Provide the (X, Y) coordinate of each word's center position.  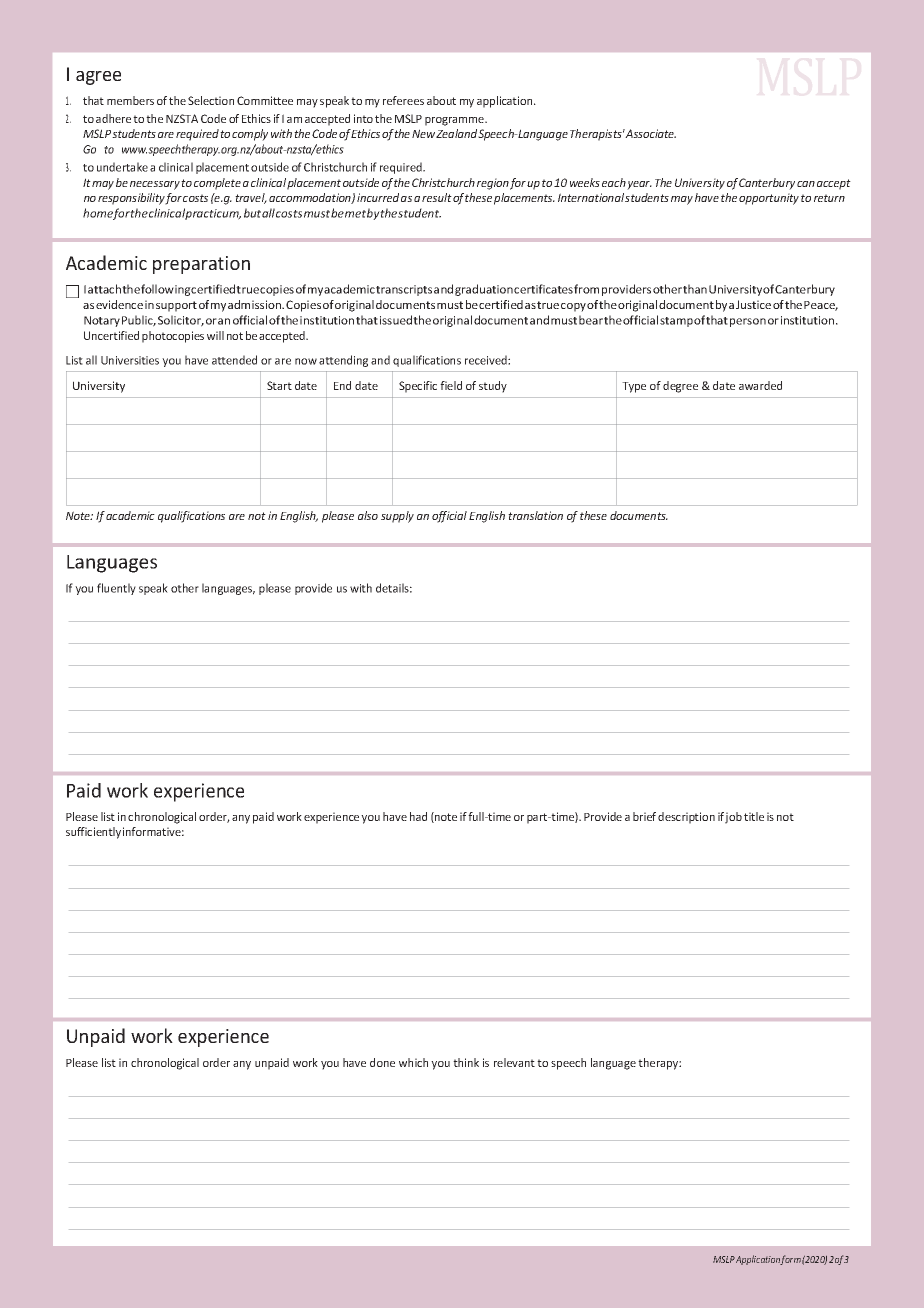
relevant (514, 1062)
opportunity (769, 199)
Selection (211, 100)
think (466, 1062)
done (382, 1062)
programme (455, 121)
